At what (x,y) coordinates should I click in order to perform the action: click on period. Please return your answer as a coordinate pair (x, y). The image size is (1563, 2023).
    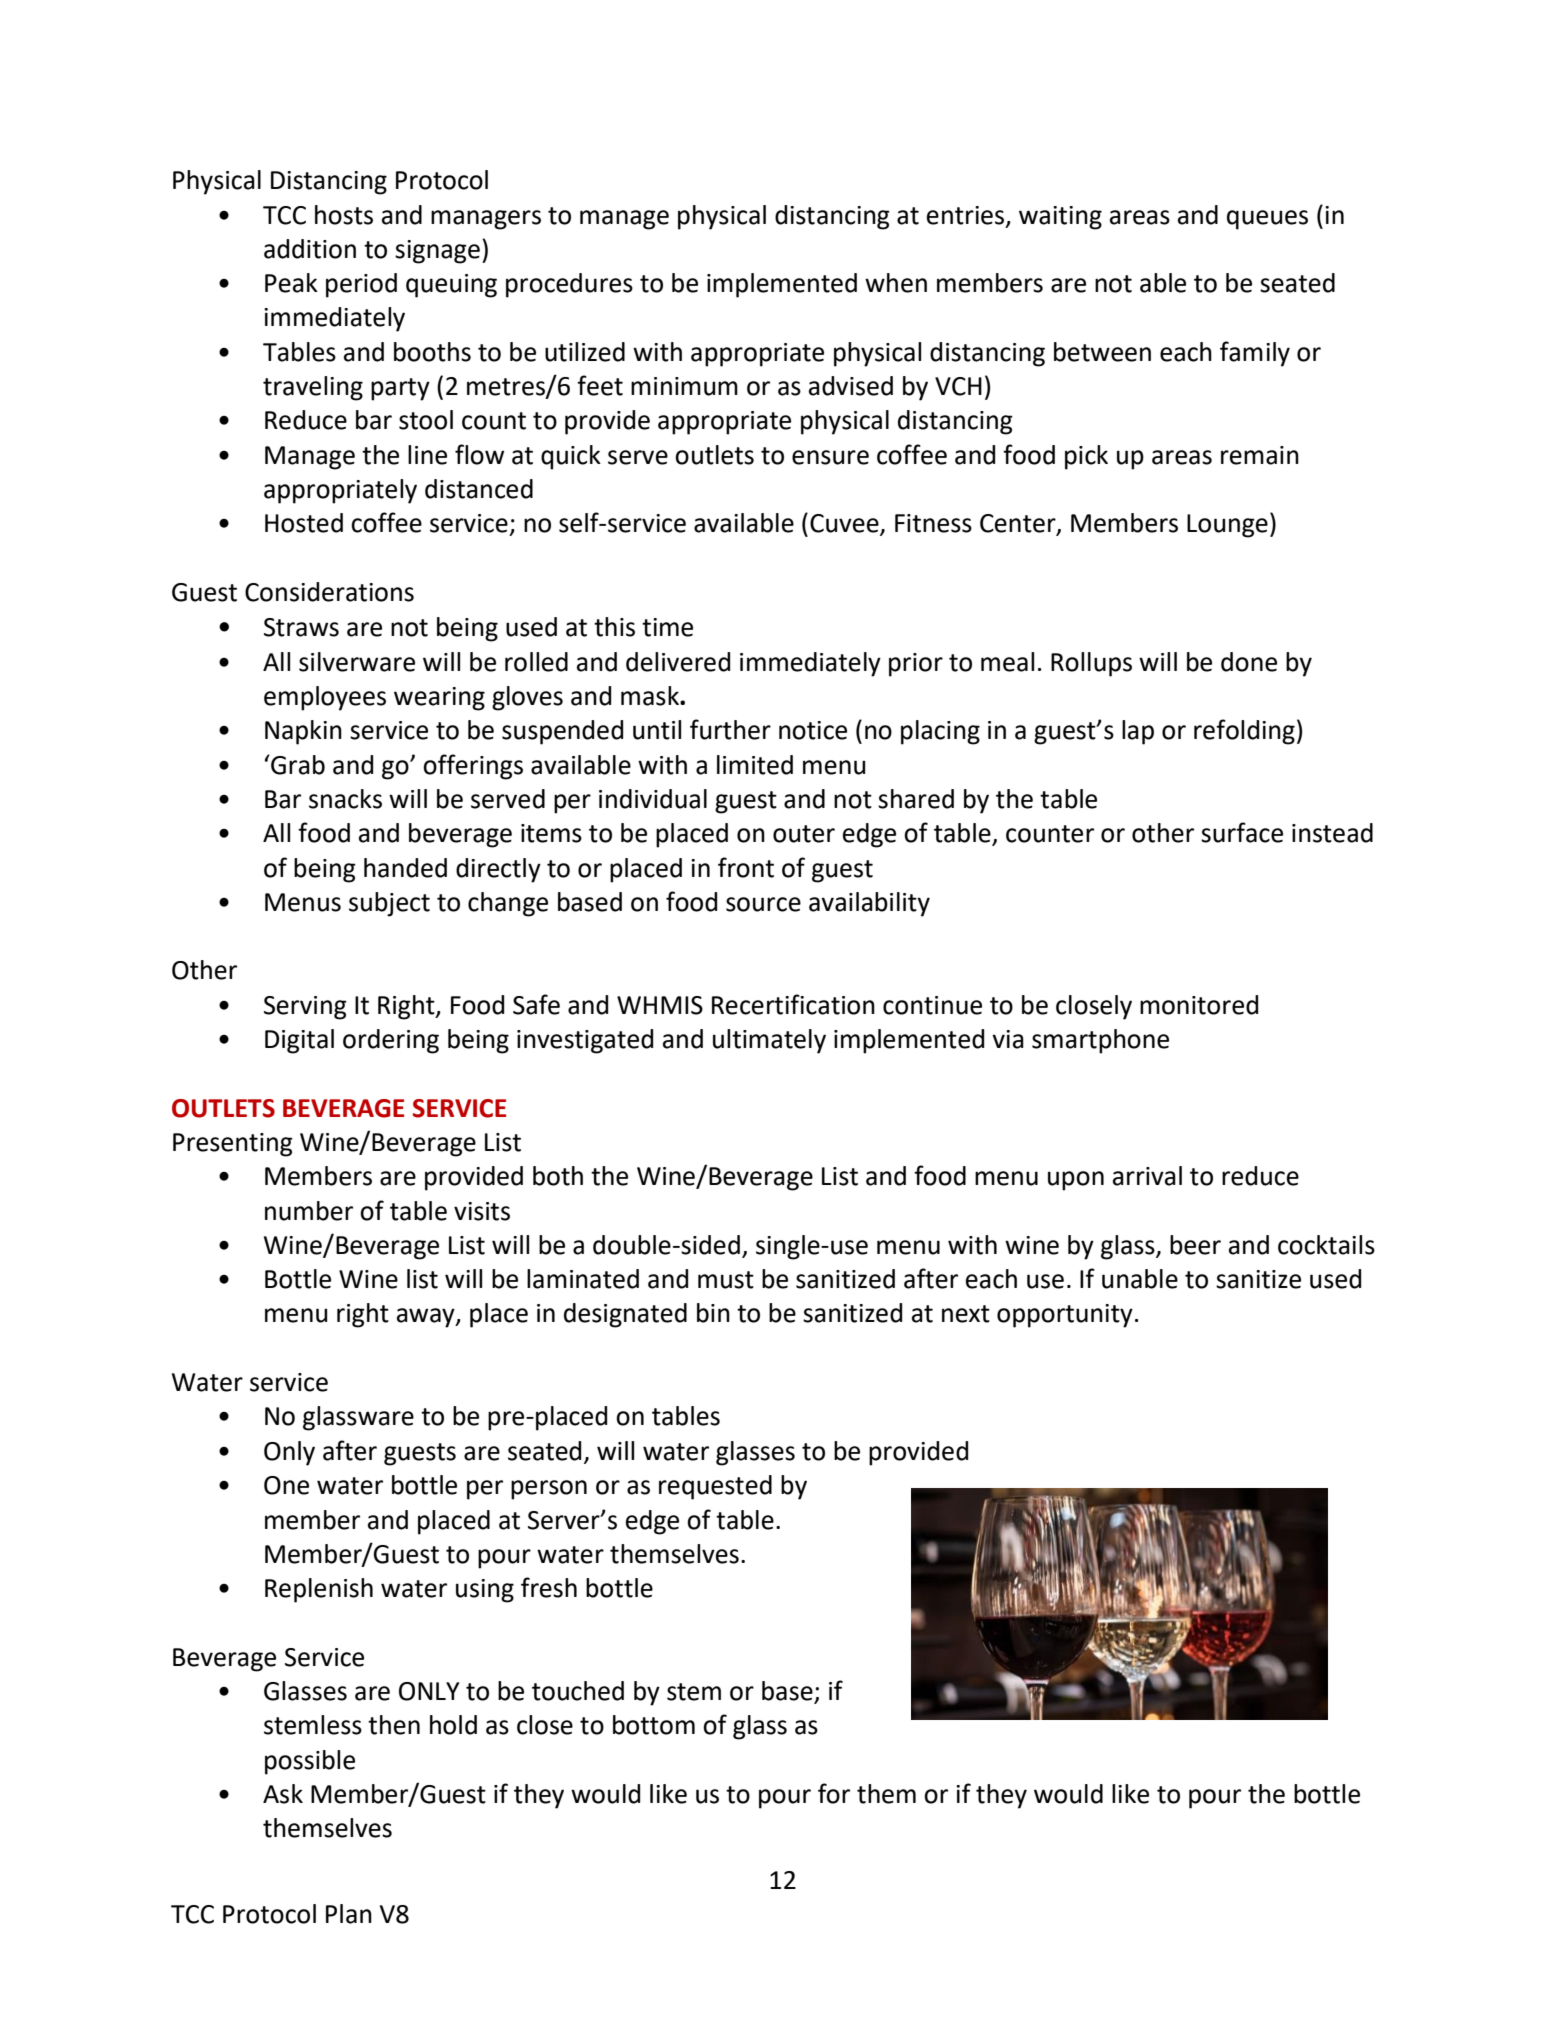
    Looking at the image, I should click on (361, 285).
